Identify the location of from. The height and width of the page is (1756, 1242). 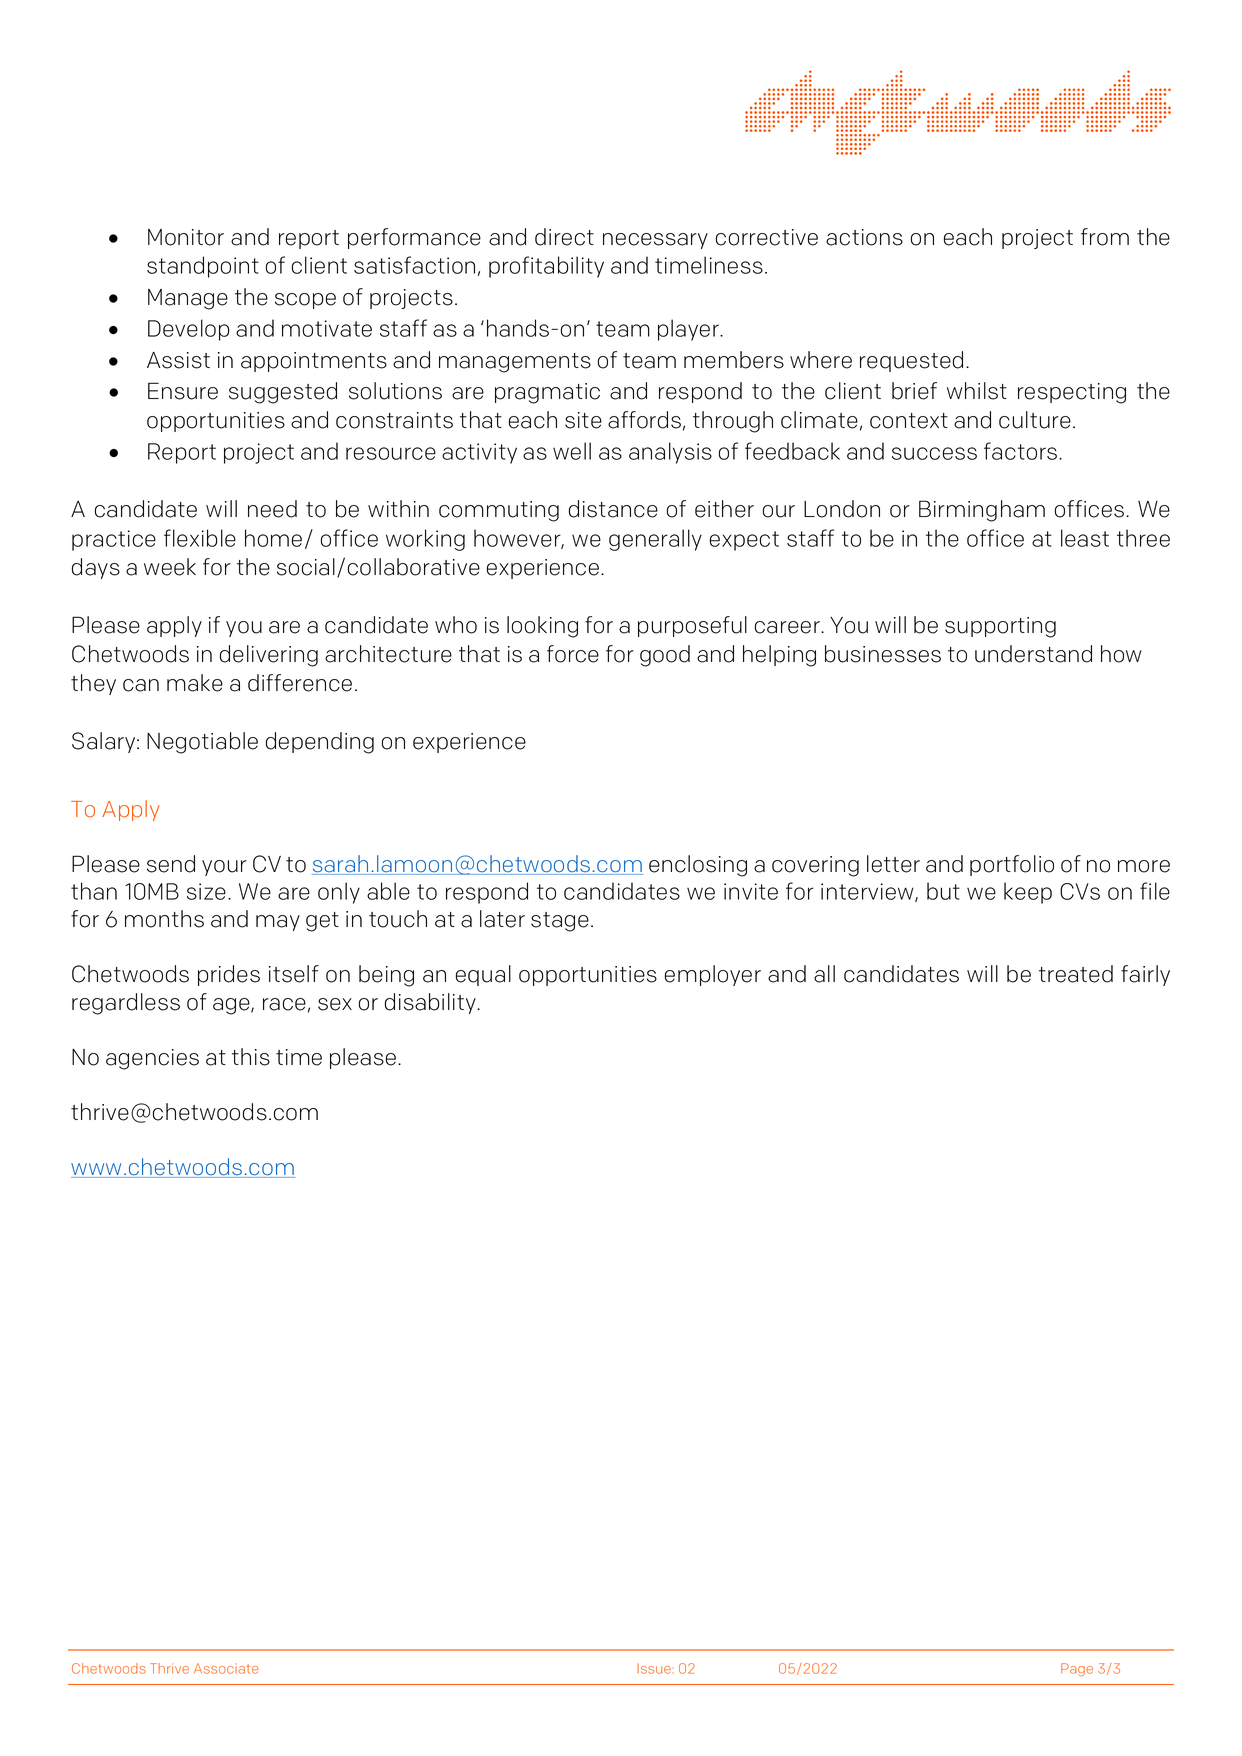
(1105, 237).
